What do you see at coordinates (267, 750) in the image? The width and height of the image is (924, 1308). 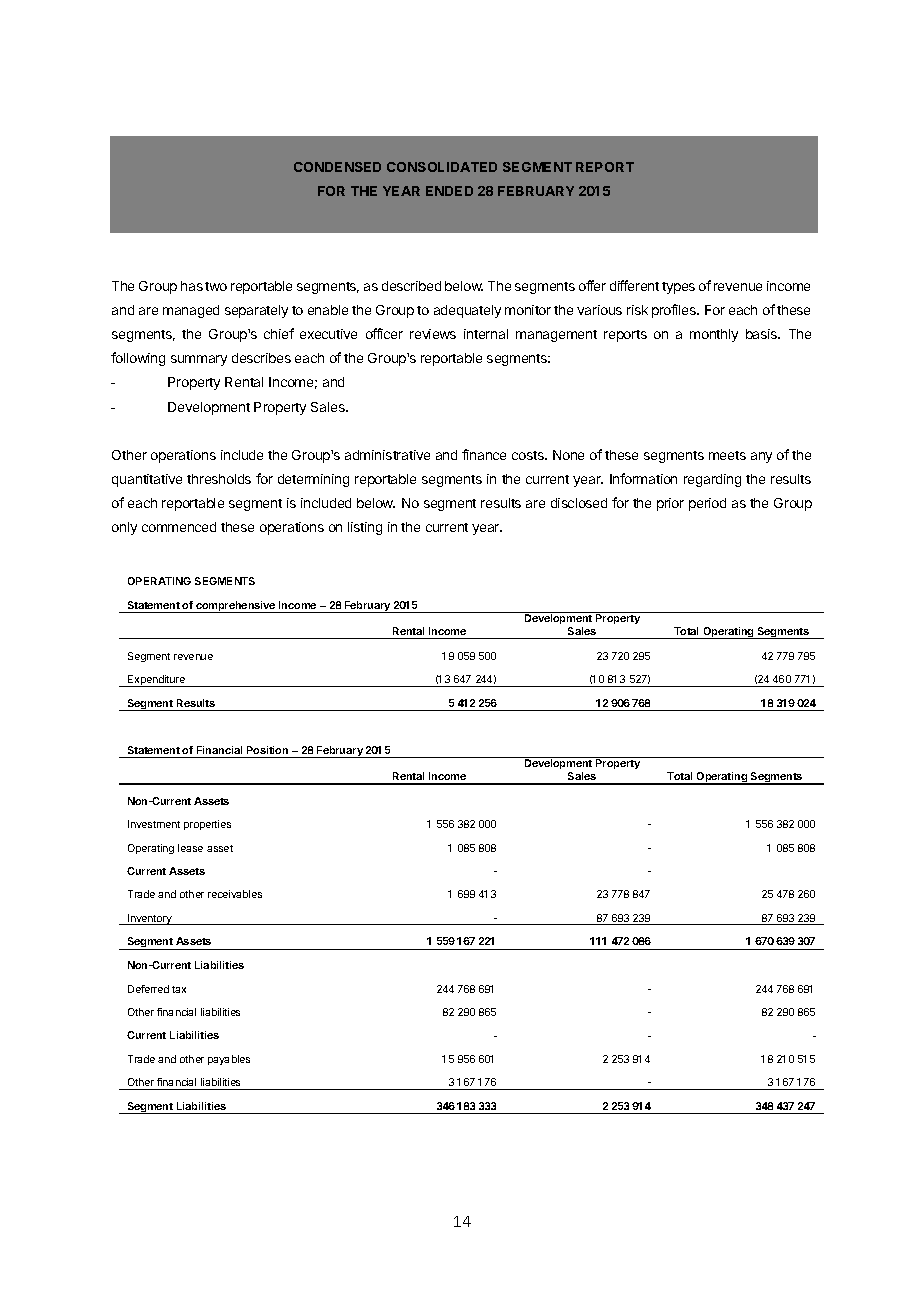 I see `Position` at bounding box center [267, 750].
